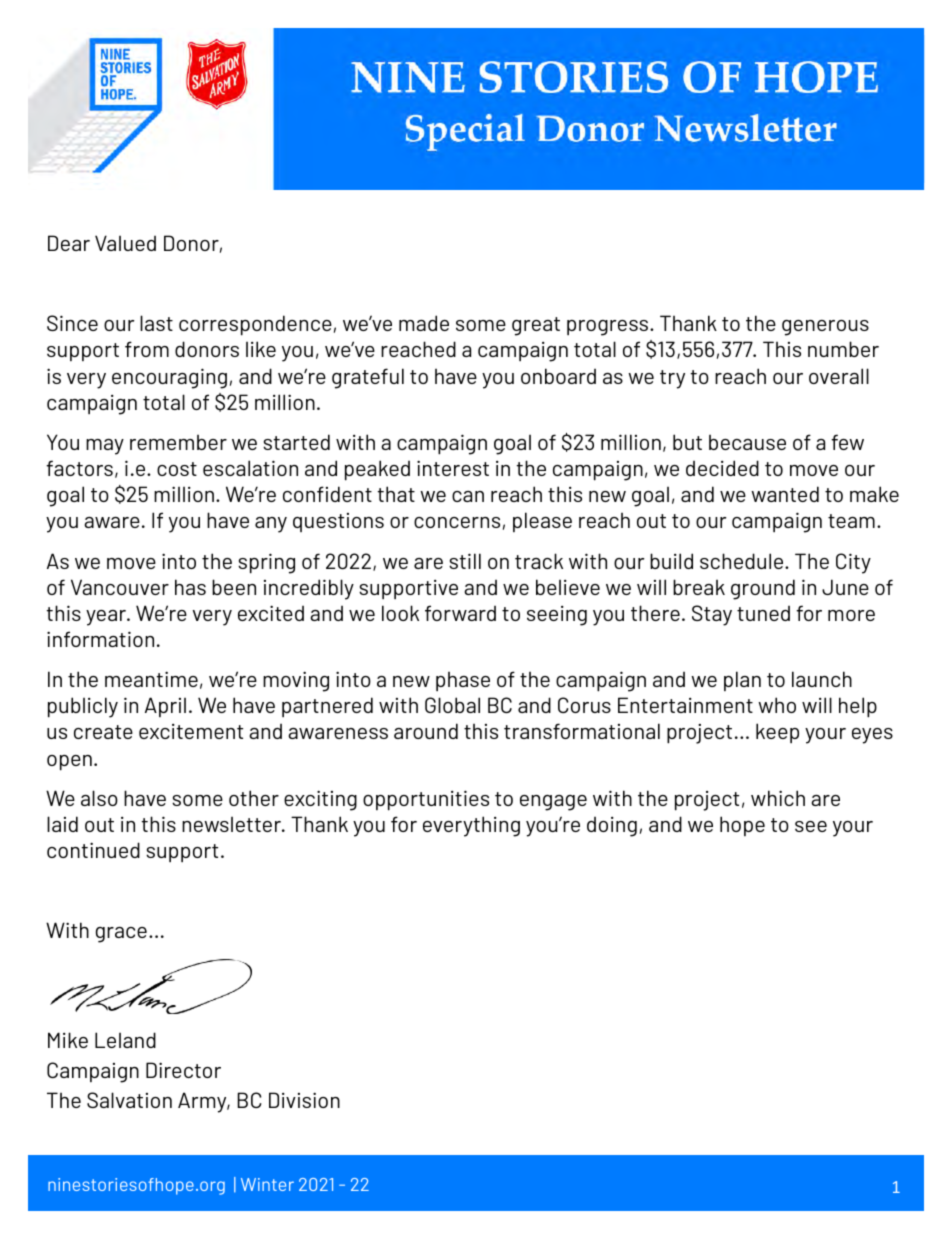  What do you see at coordinates (612, 826) in the image?
I see `doing` at bounding box center [612, 826].
